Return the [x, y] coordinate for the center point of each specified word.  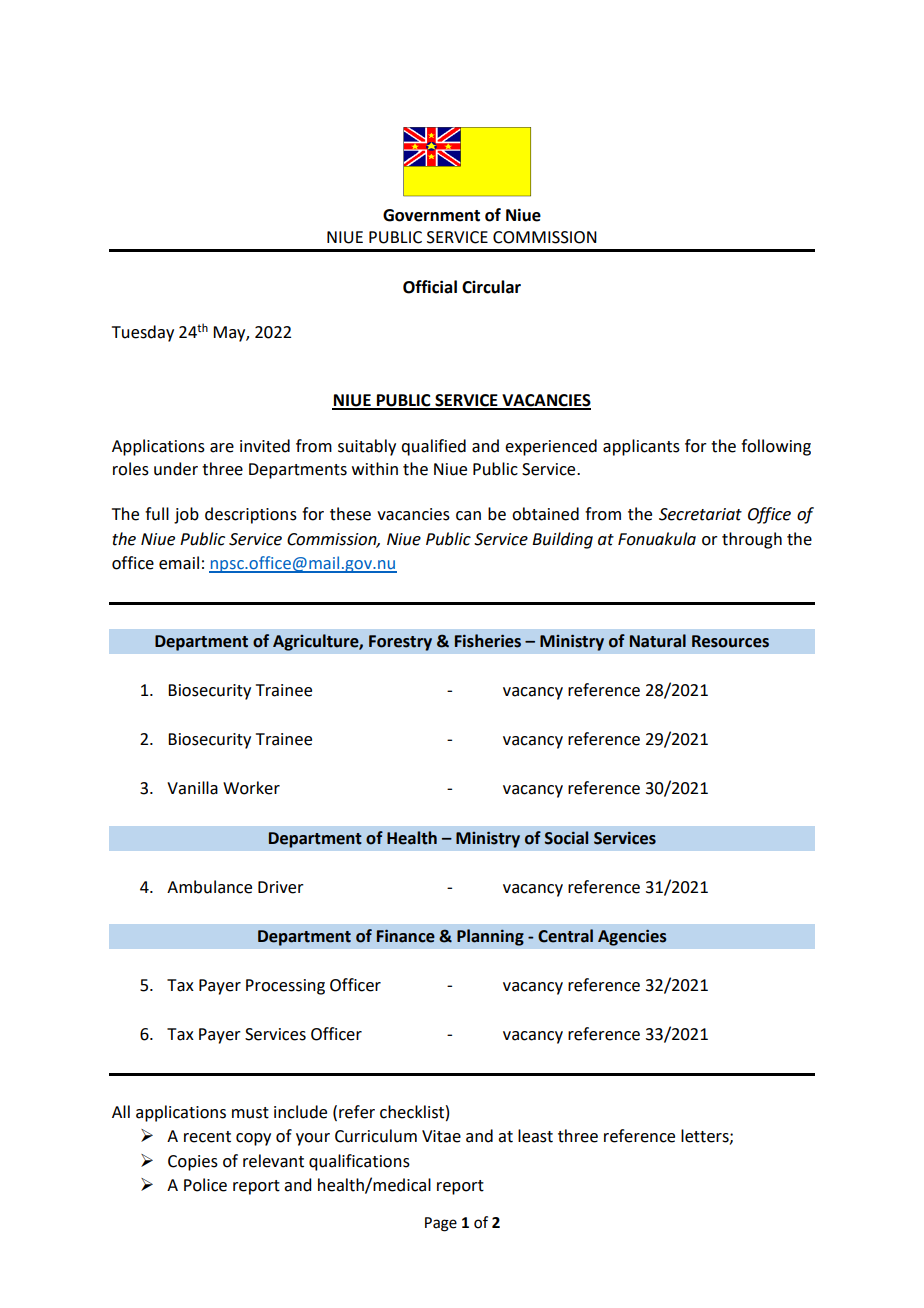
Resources [730, 641]
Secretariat [700, 514]
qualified [433, 447]
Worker [251, 788]
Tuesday [143, 333]
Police [205, 1185]
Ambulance [209, 887]
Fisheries [488, 641]
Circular [491, 287]
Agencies [632, 938]
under [176, 469]
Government [431, 215]
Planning [490, 937]
